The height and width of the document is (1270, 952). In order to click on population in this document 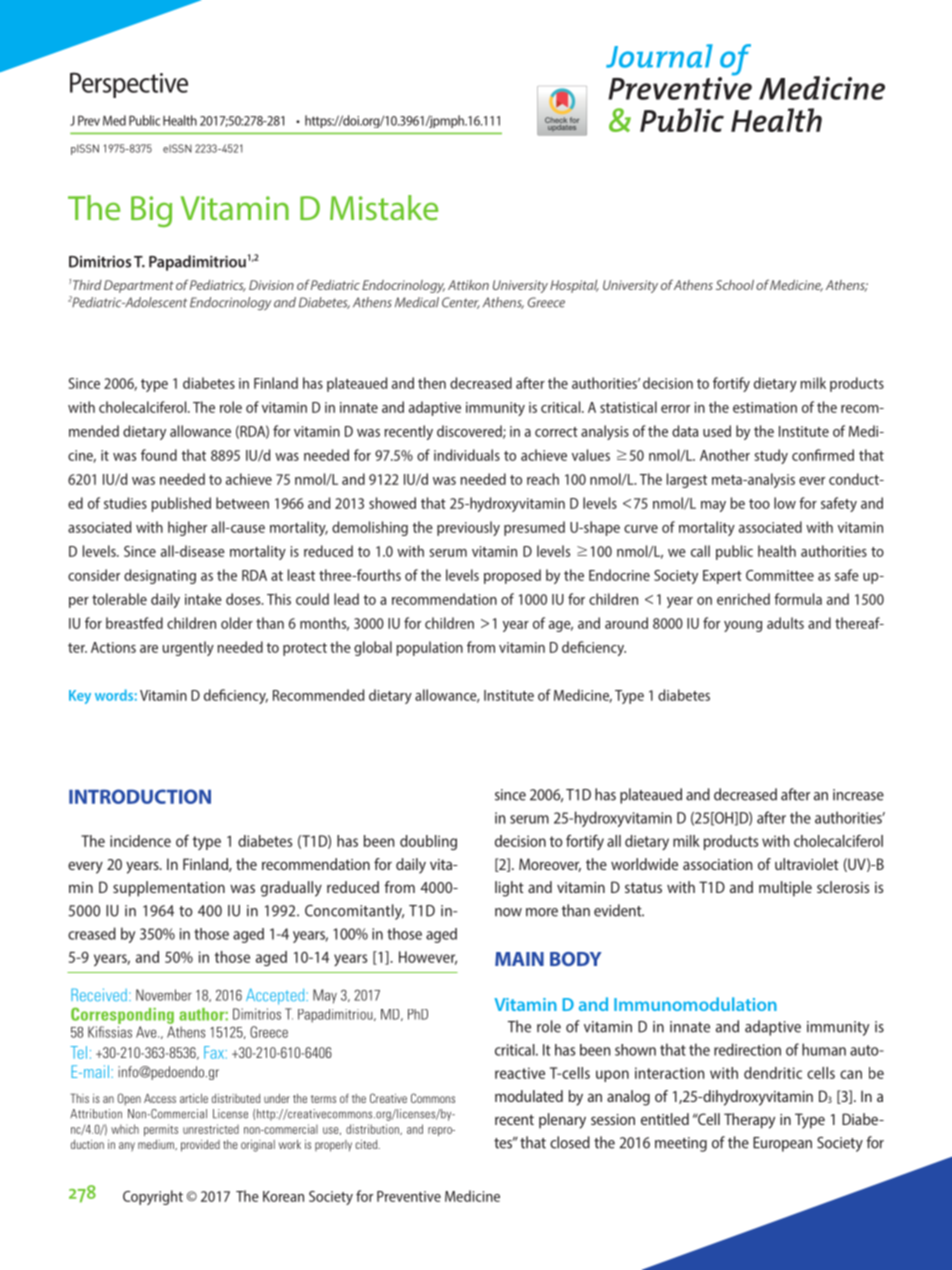, I will do `click(430, 648)`.
